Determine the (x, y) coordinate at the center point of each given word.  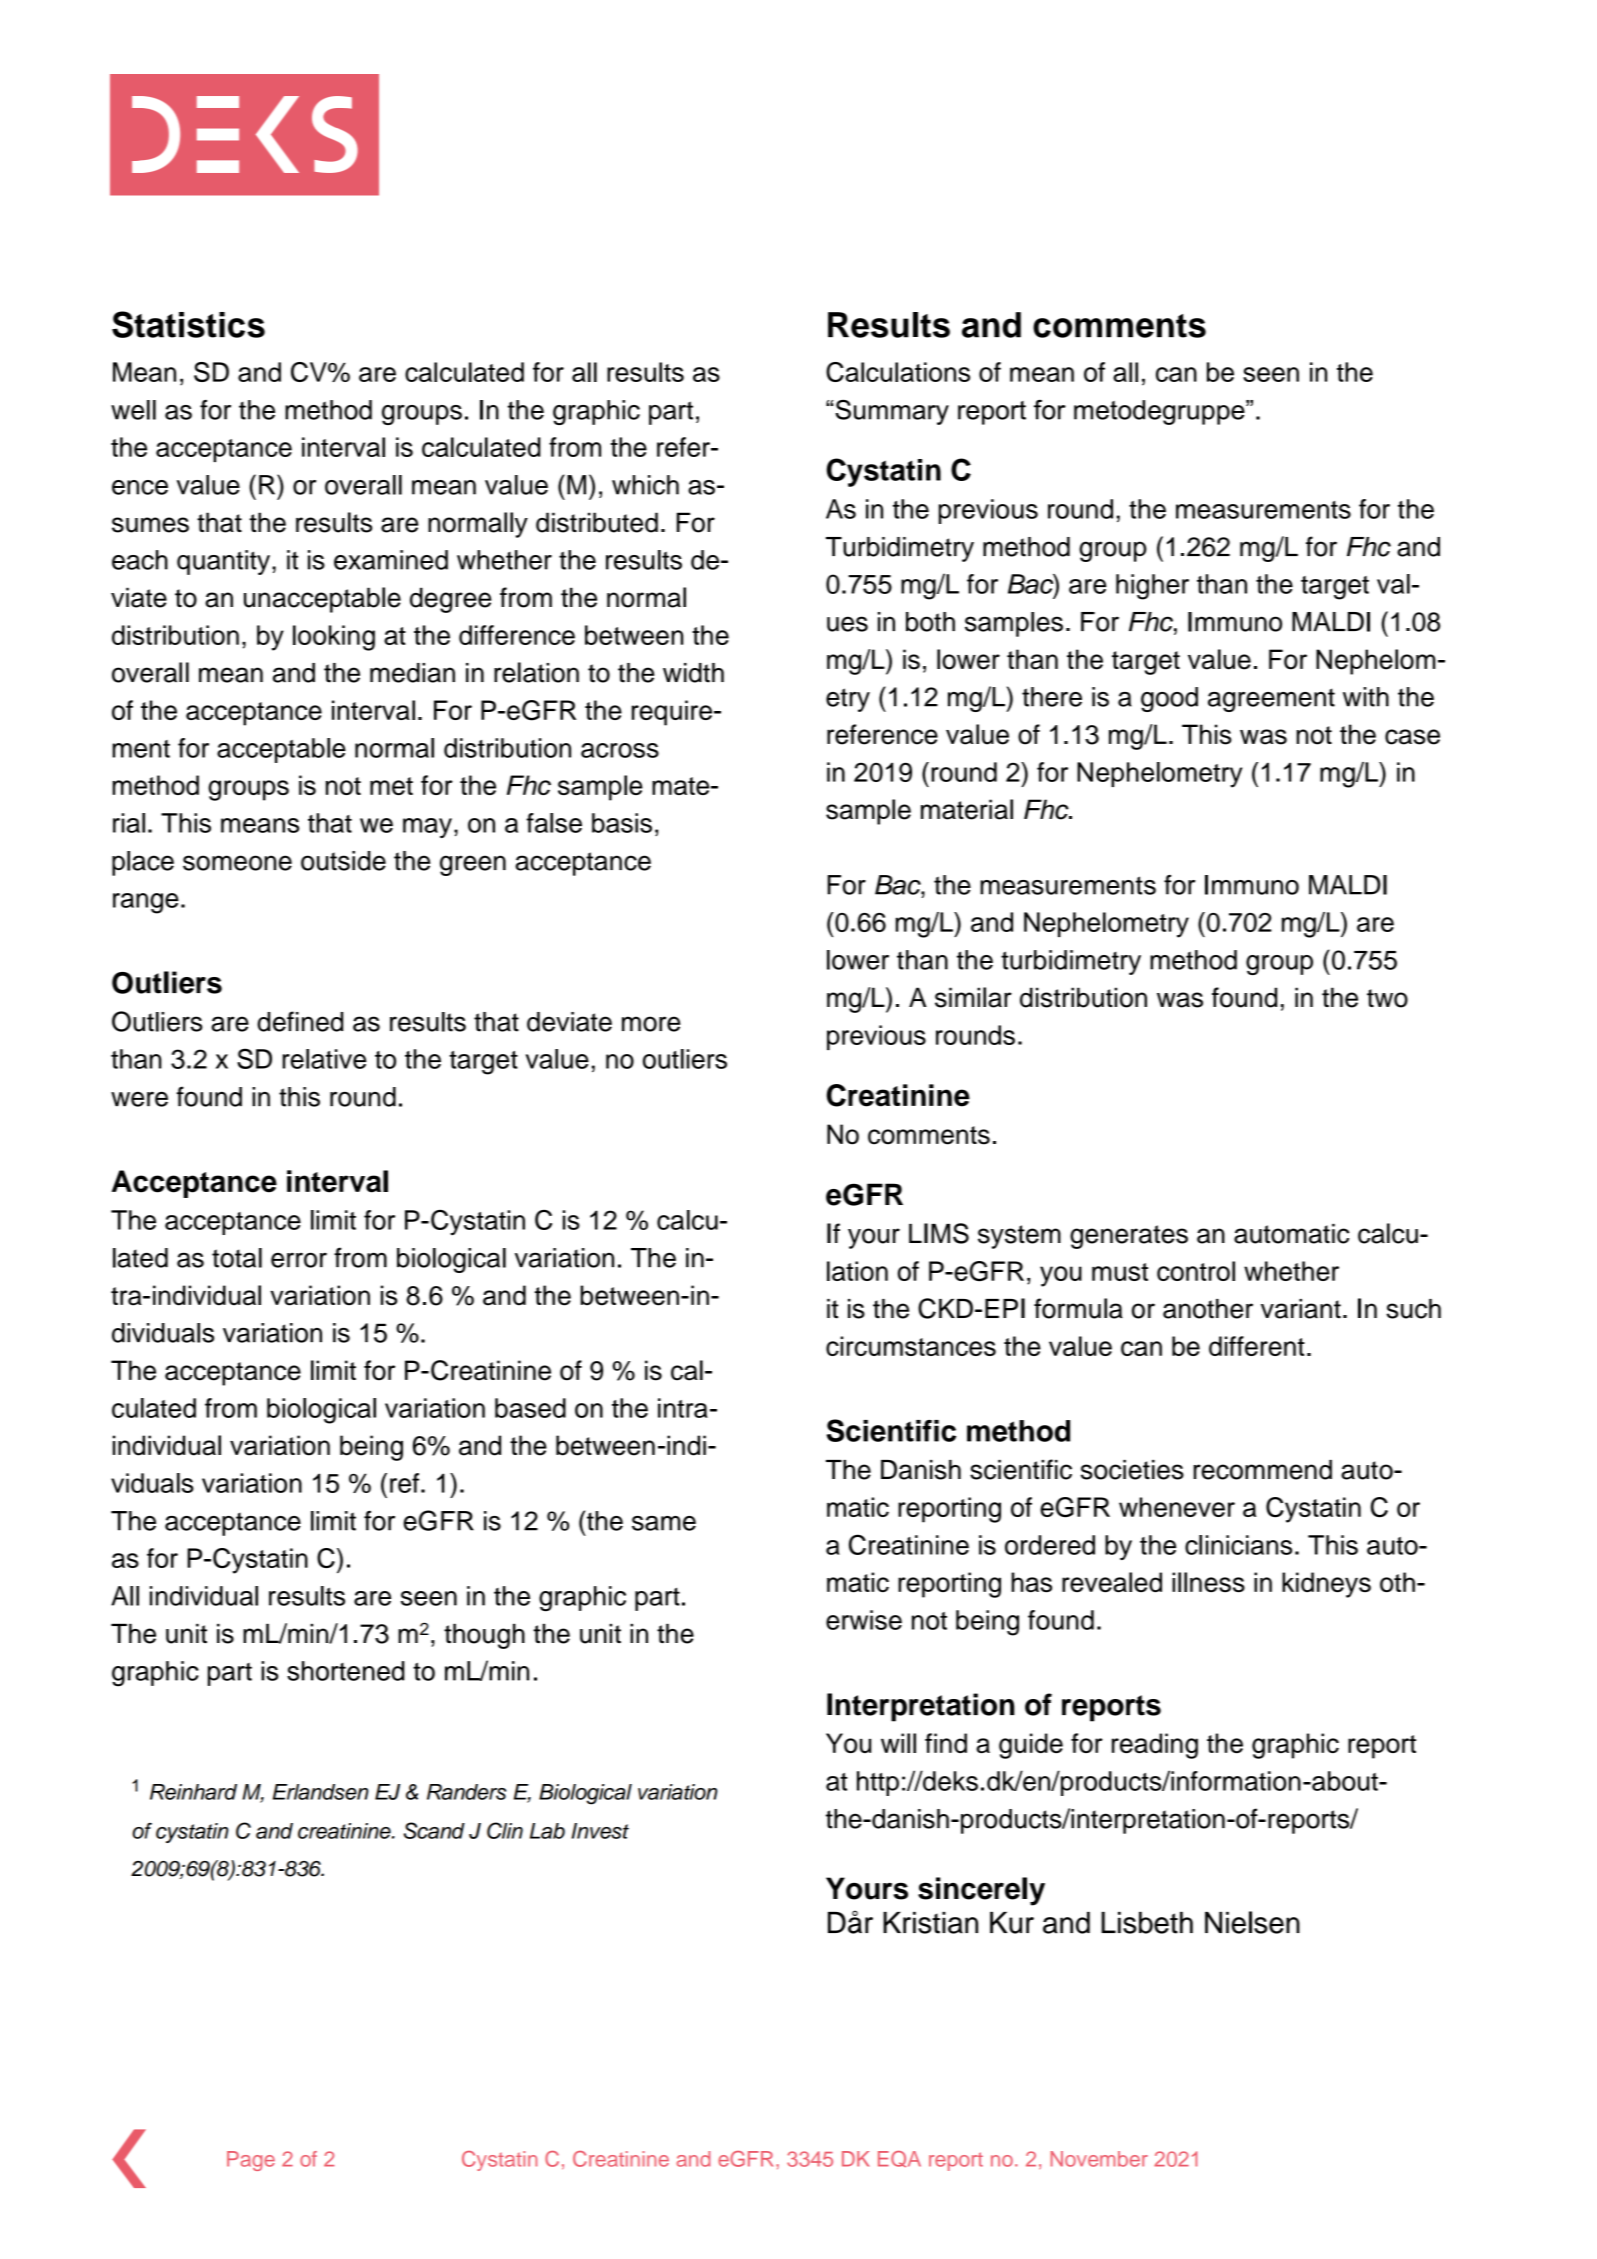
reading (1155, 1746)
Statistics (188, 324)
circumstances (911, 1346)
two (1387, 998)
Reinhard (193, 1792)
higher (1152, 587)
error (299, 1260)
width (693, 673)
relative (325, 1059)
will (898, 1743)
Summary (892, 412)
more (651, 1024)
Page (251, 2161)
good (1169, 699)
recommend (1263, 1470)
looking (334, 638)
